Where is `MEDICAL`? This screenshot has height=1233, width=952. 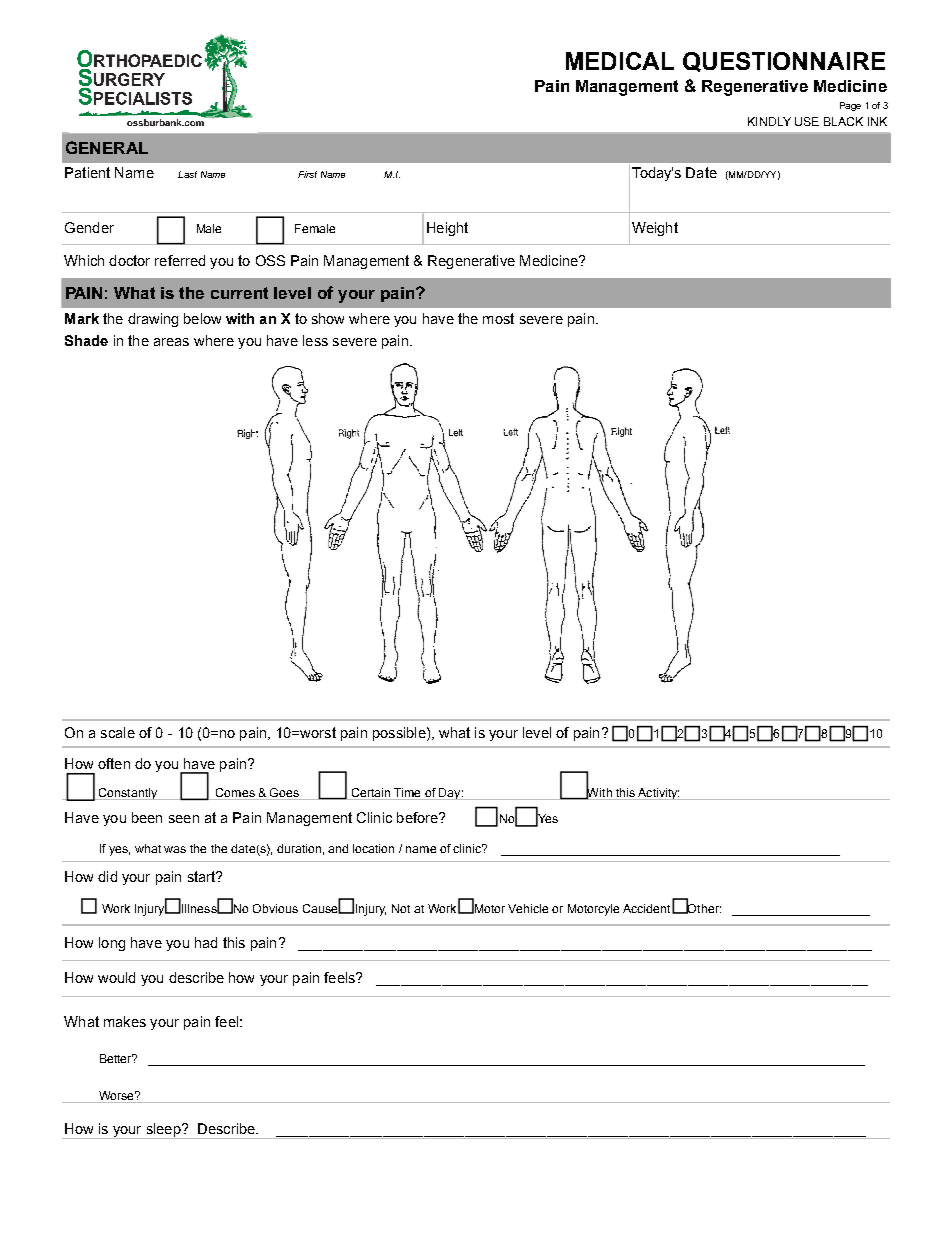
MEDICAL is located at coordinates (620, 61).
